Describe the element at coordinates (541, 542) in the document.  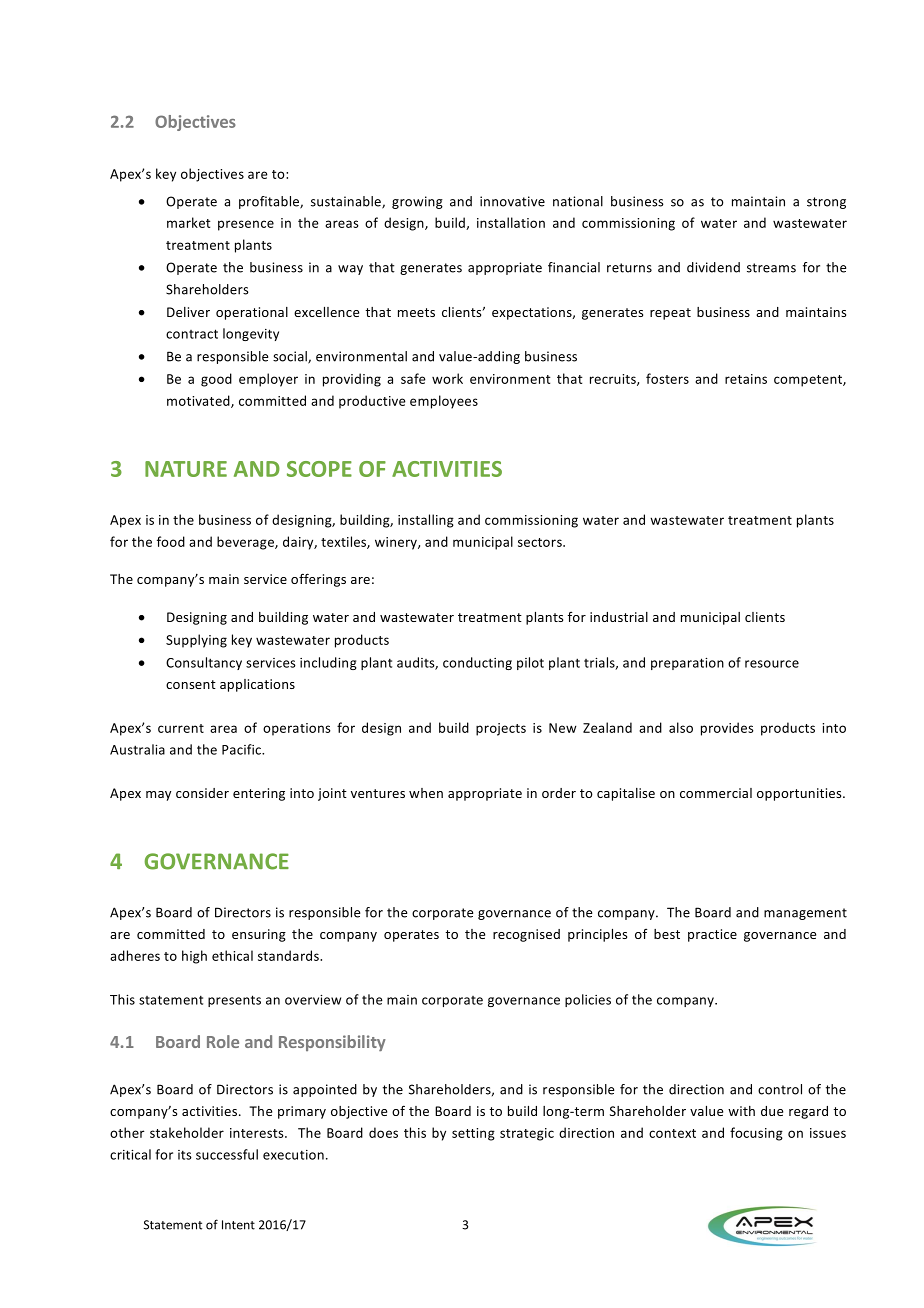
I see `sectors` at that location.
